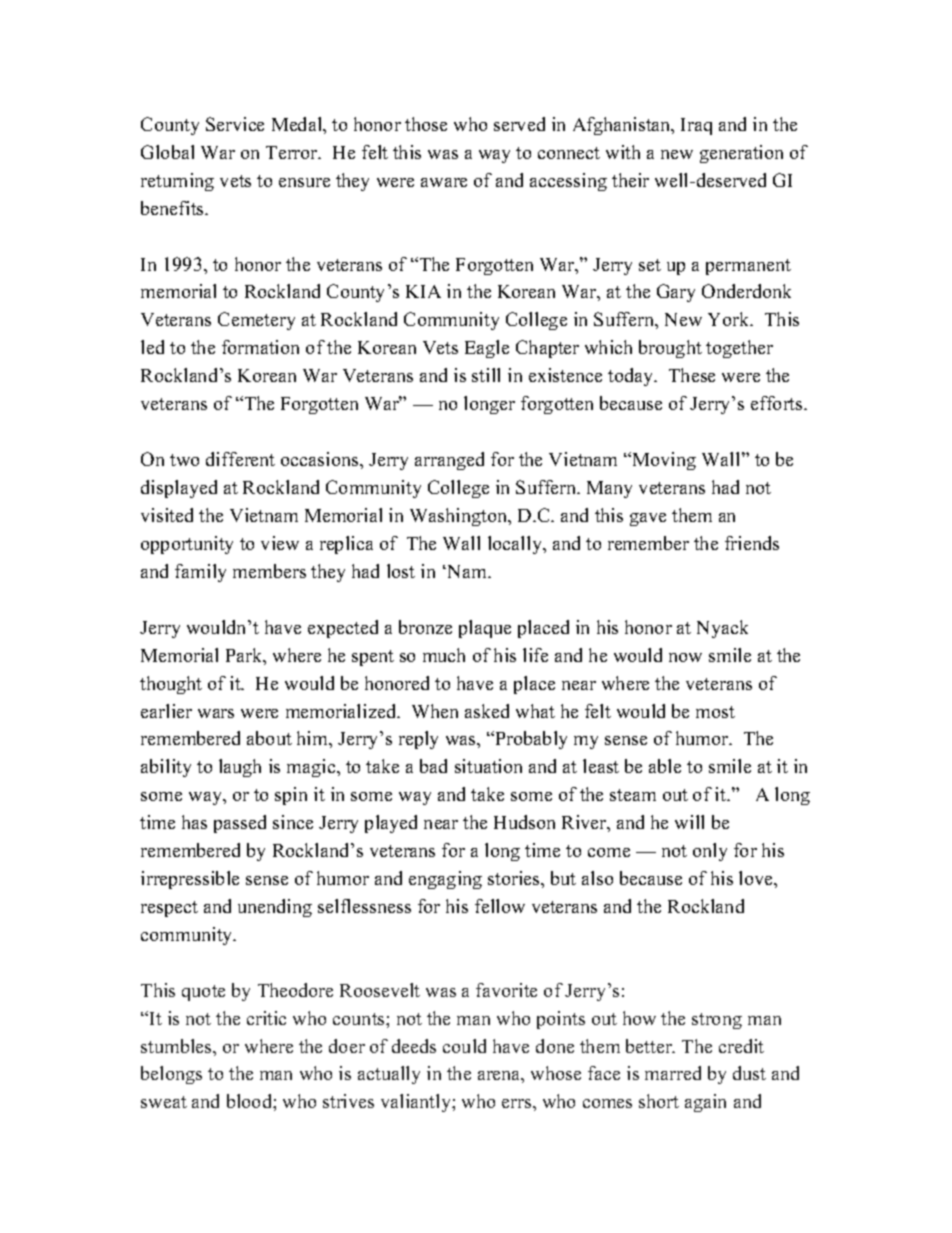 The height and width of the document is (1233, 952). What do you see at coordinates (445, 880) in the document?
I see `engaging` at bounding box center [445, 880].
